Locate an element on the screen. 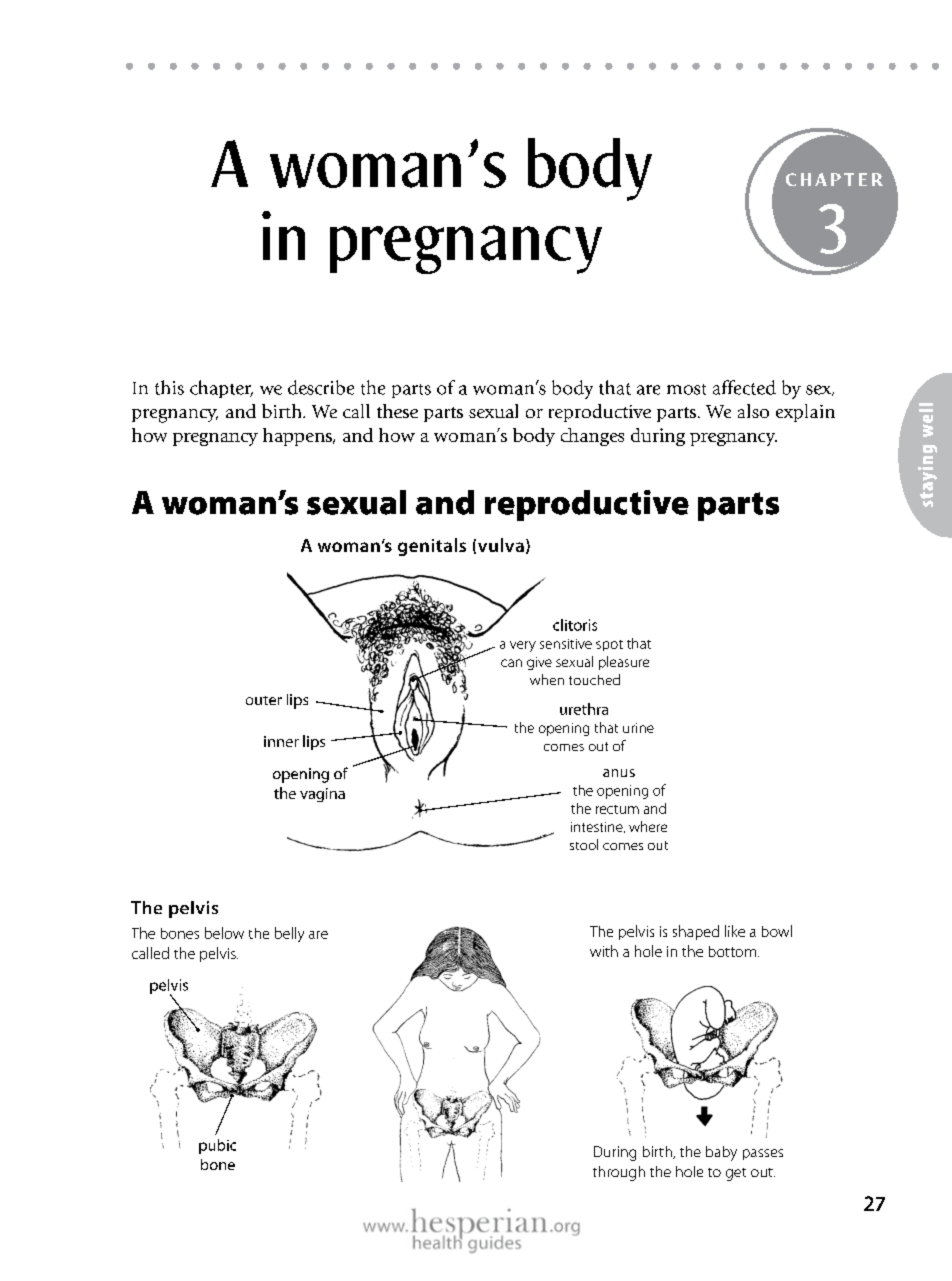 The height and width of the screenshot is (1281, 952). pubic is located at coordinates (217, 1146).
